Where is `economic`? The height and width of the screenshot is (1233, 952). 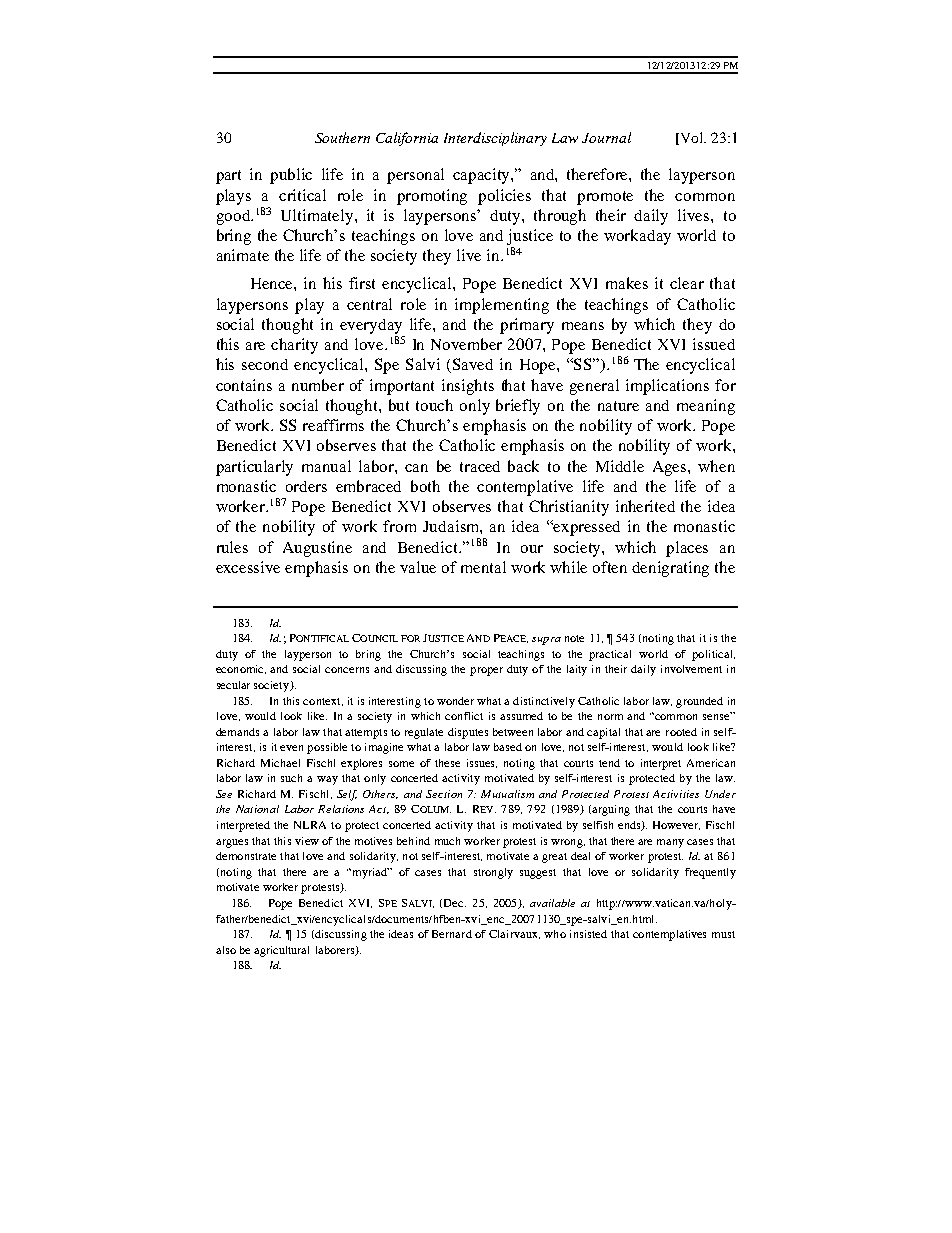
economic is located at coordinates (241, 669).
